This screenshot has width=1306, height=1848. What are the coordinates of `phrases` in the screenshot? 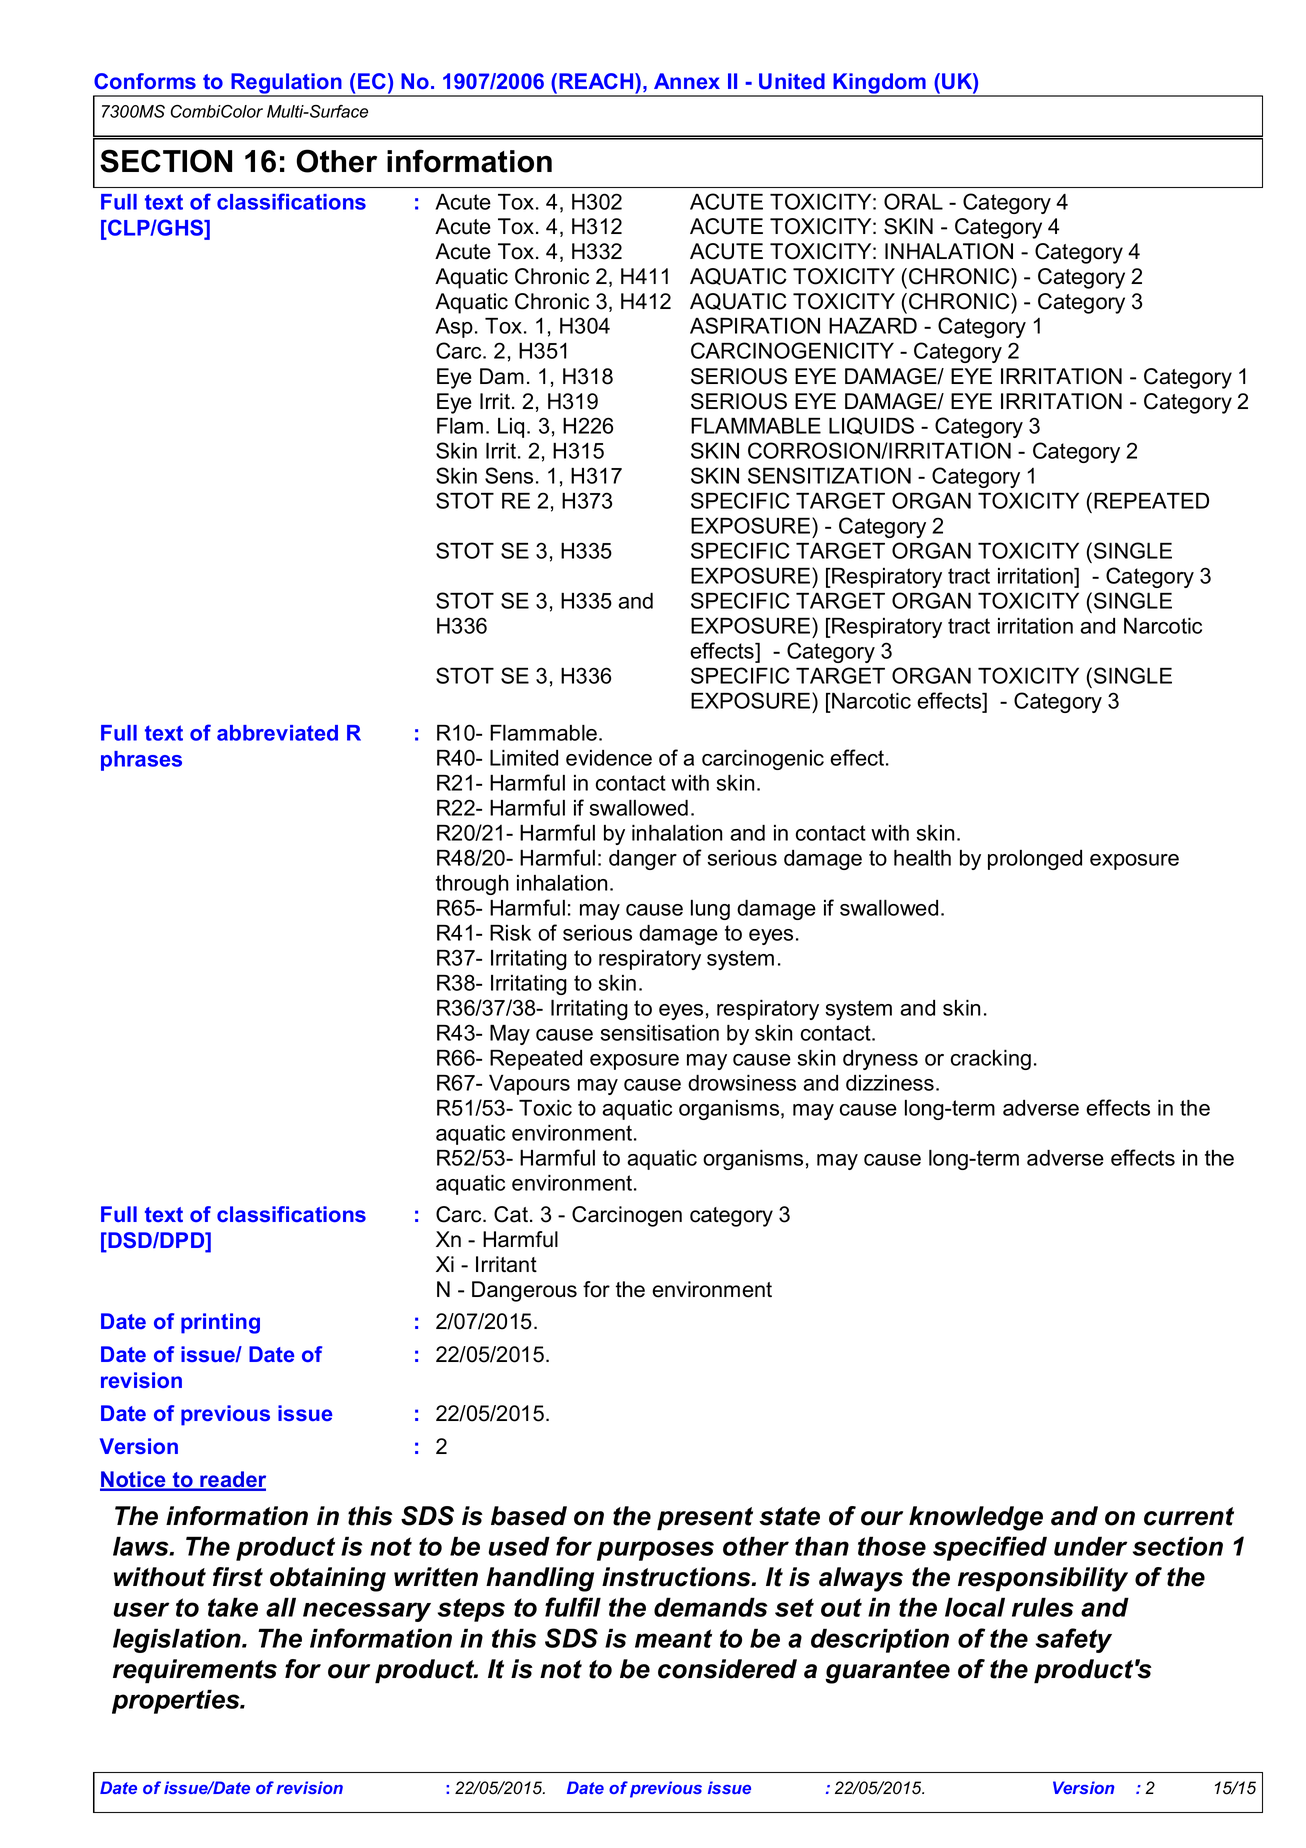 It's located at (141, 761).
